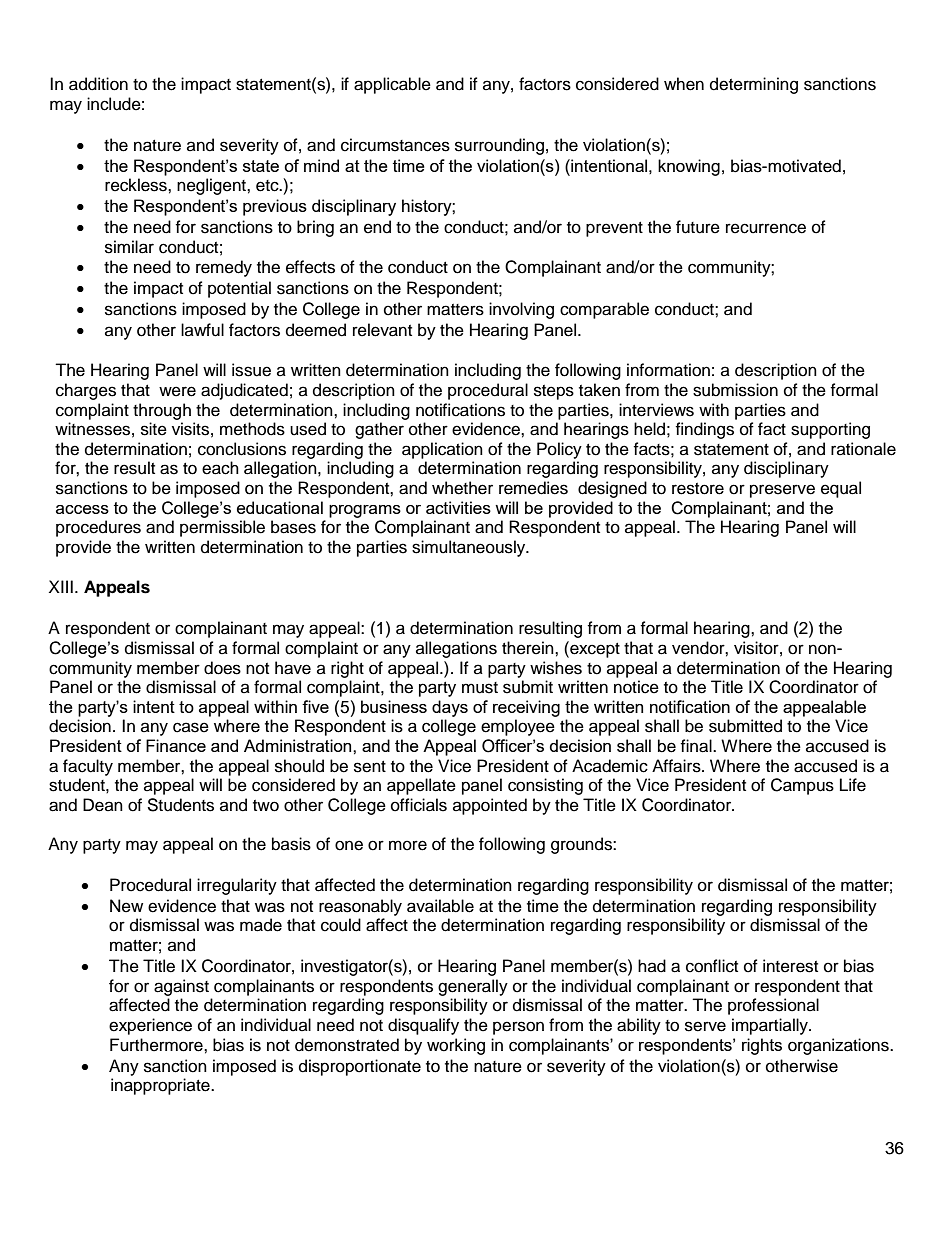 This screenshot has height=1233, width=952. What do you see at coordinates (735, 390) in the screenshot?
I see `submission` at bounding box center [735, 390].
